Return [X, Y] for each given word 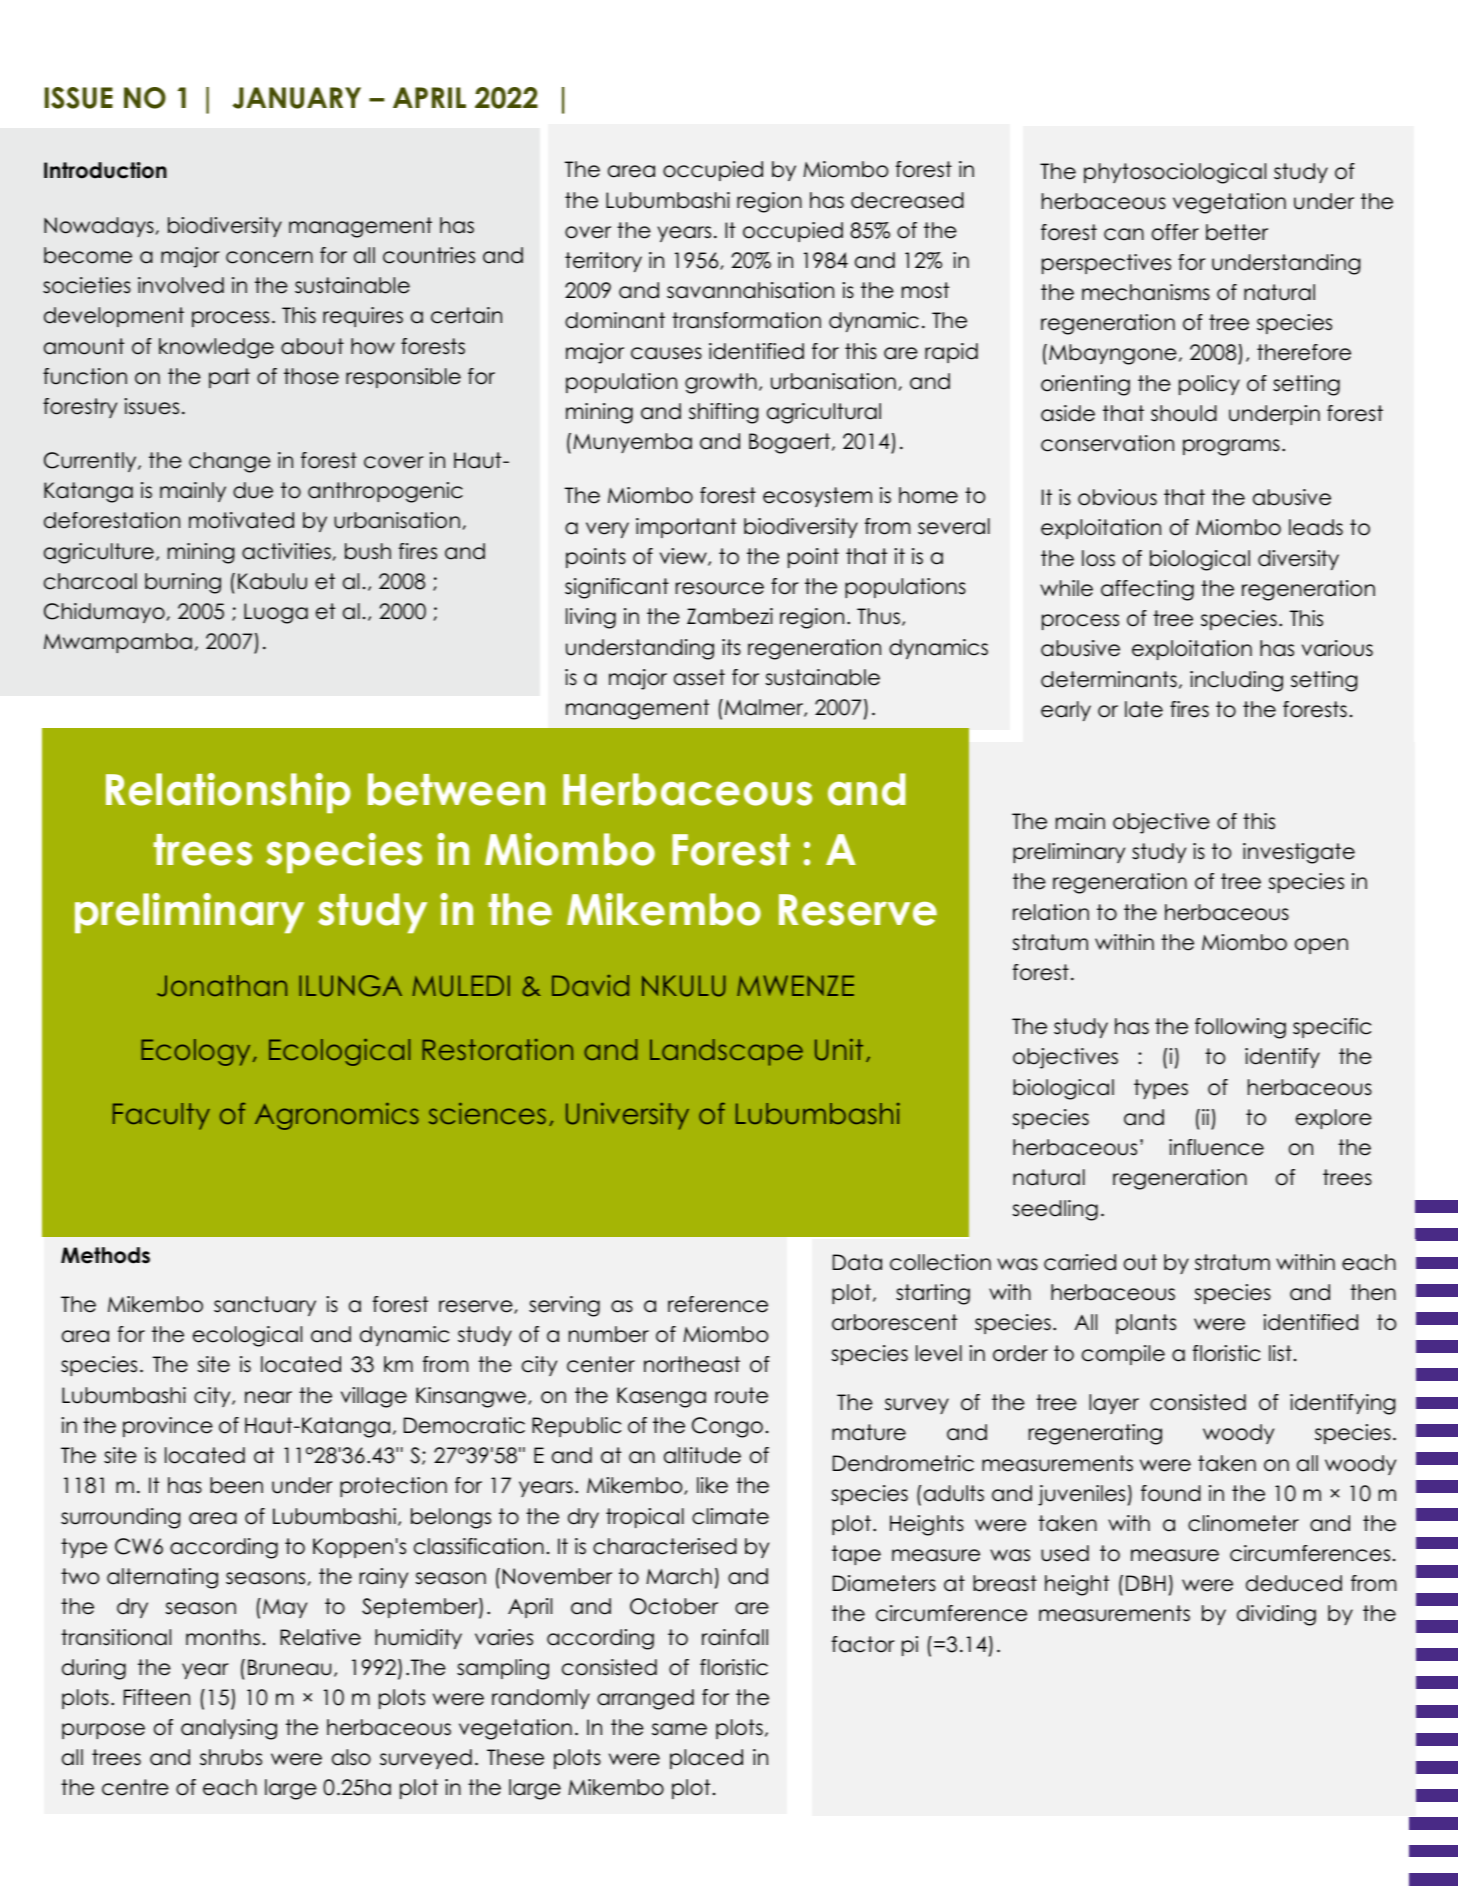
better [1237, 232]
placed [706, 1759]
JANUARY [297, 98]
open [1321, 946]
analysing [229, 1729]
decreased [907, 200]
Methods [105, 1255]
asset [699, 677]
